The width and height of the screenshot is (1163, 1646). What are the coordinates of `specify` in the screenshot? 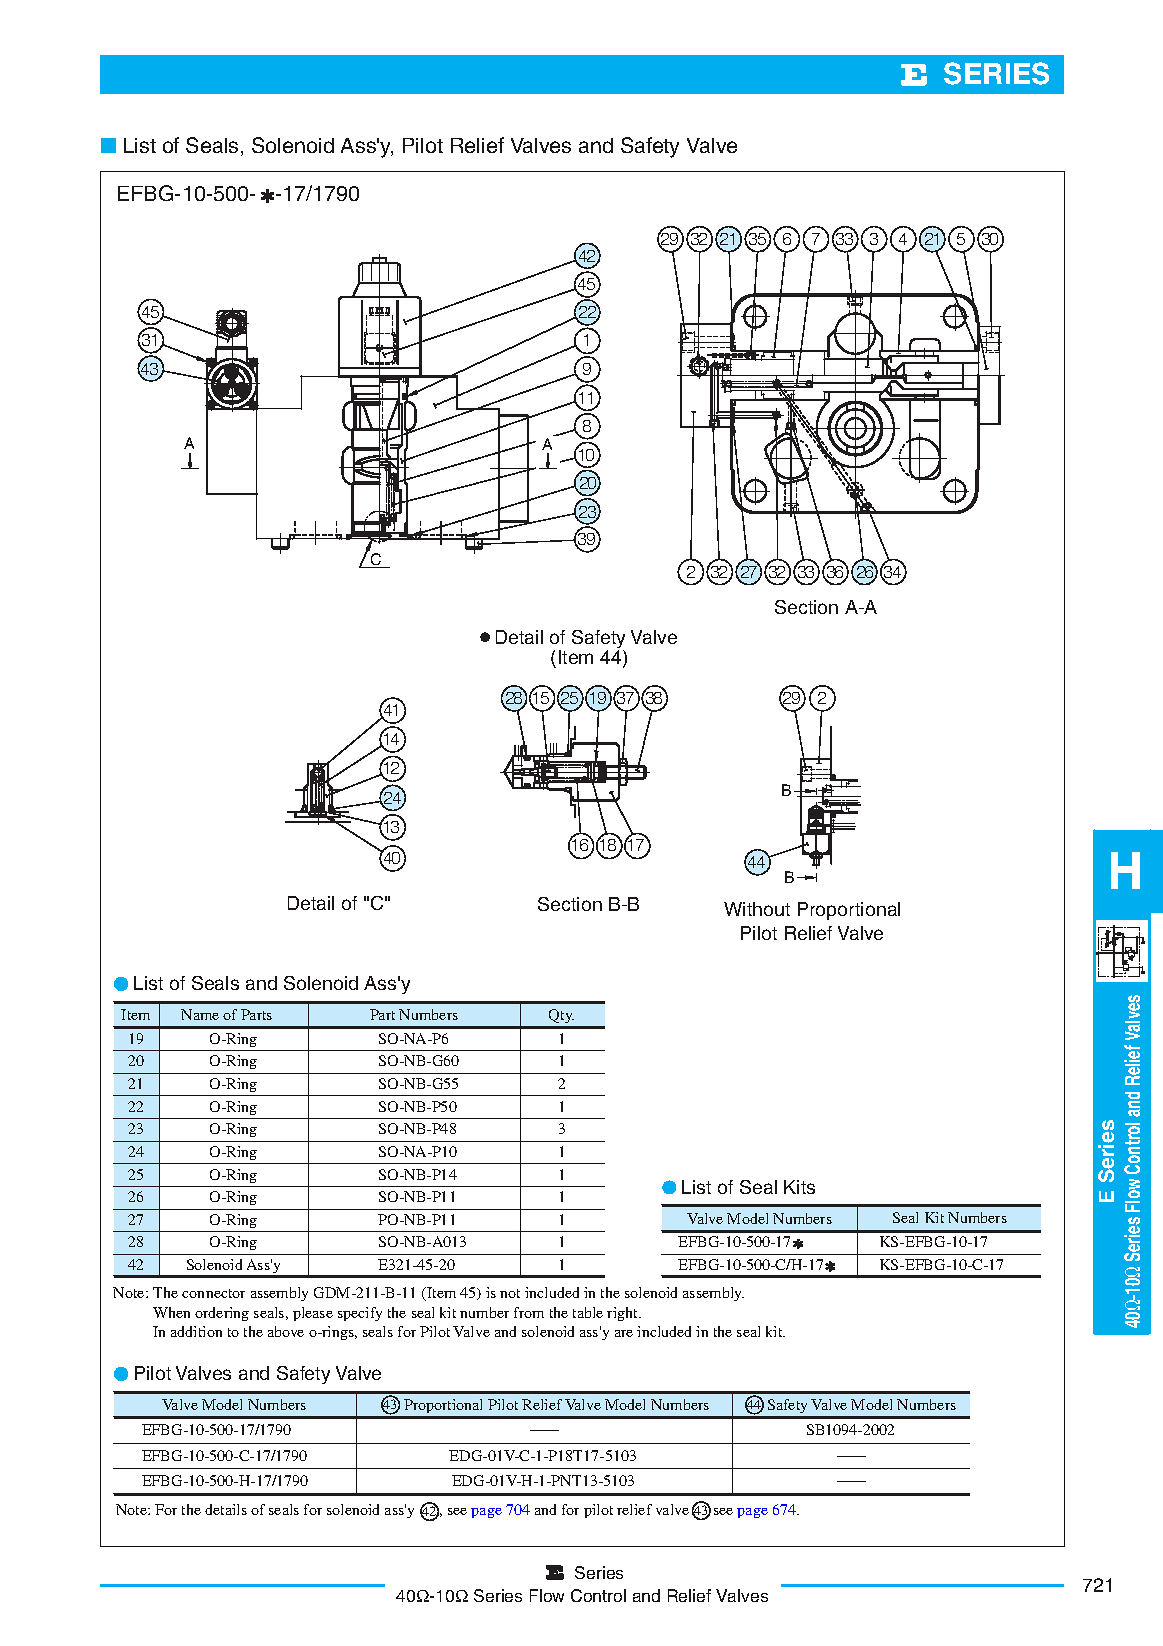 It's located at (360, 1314).
